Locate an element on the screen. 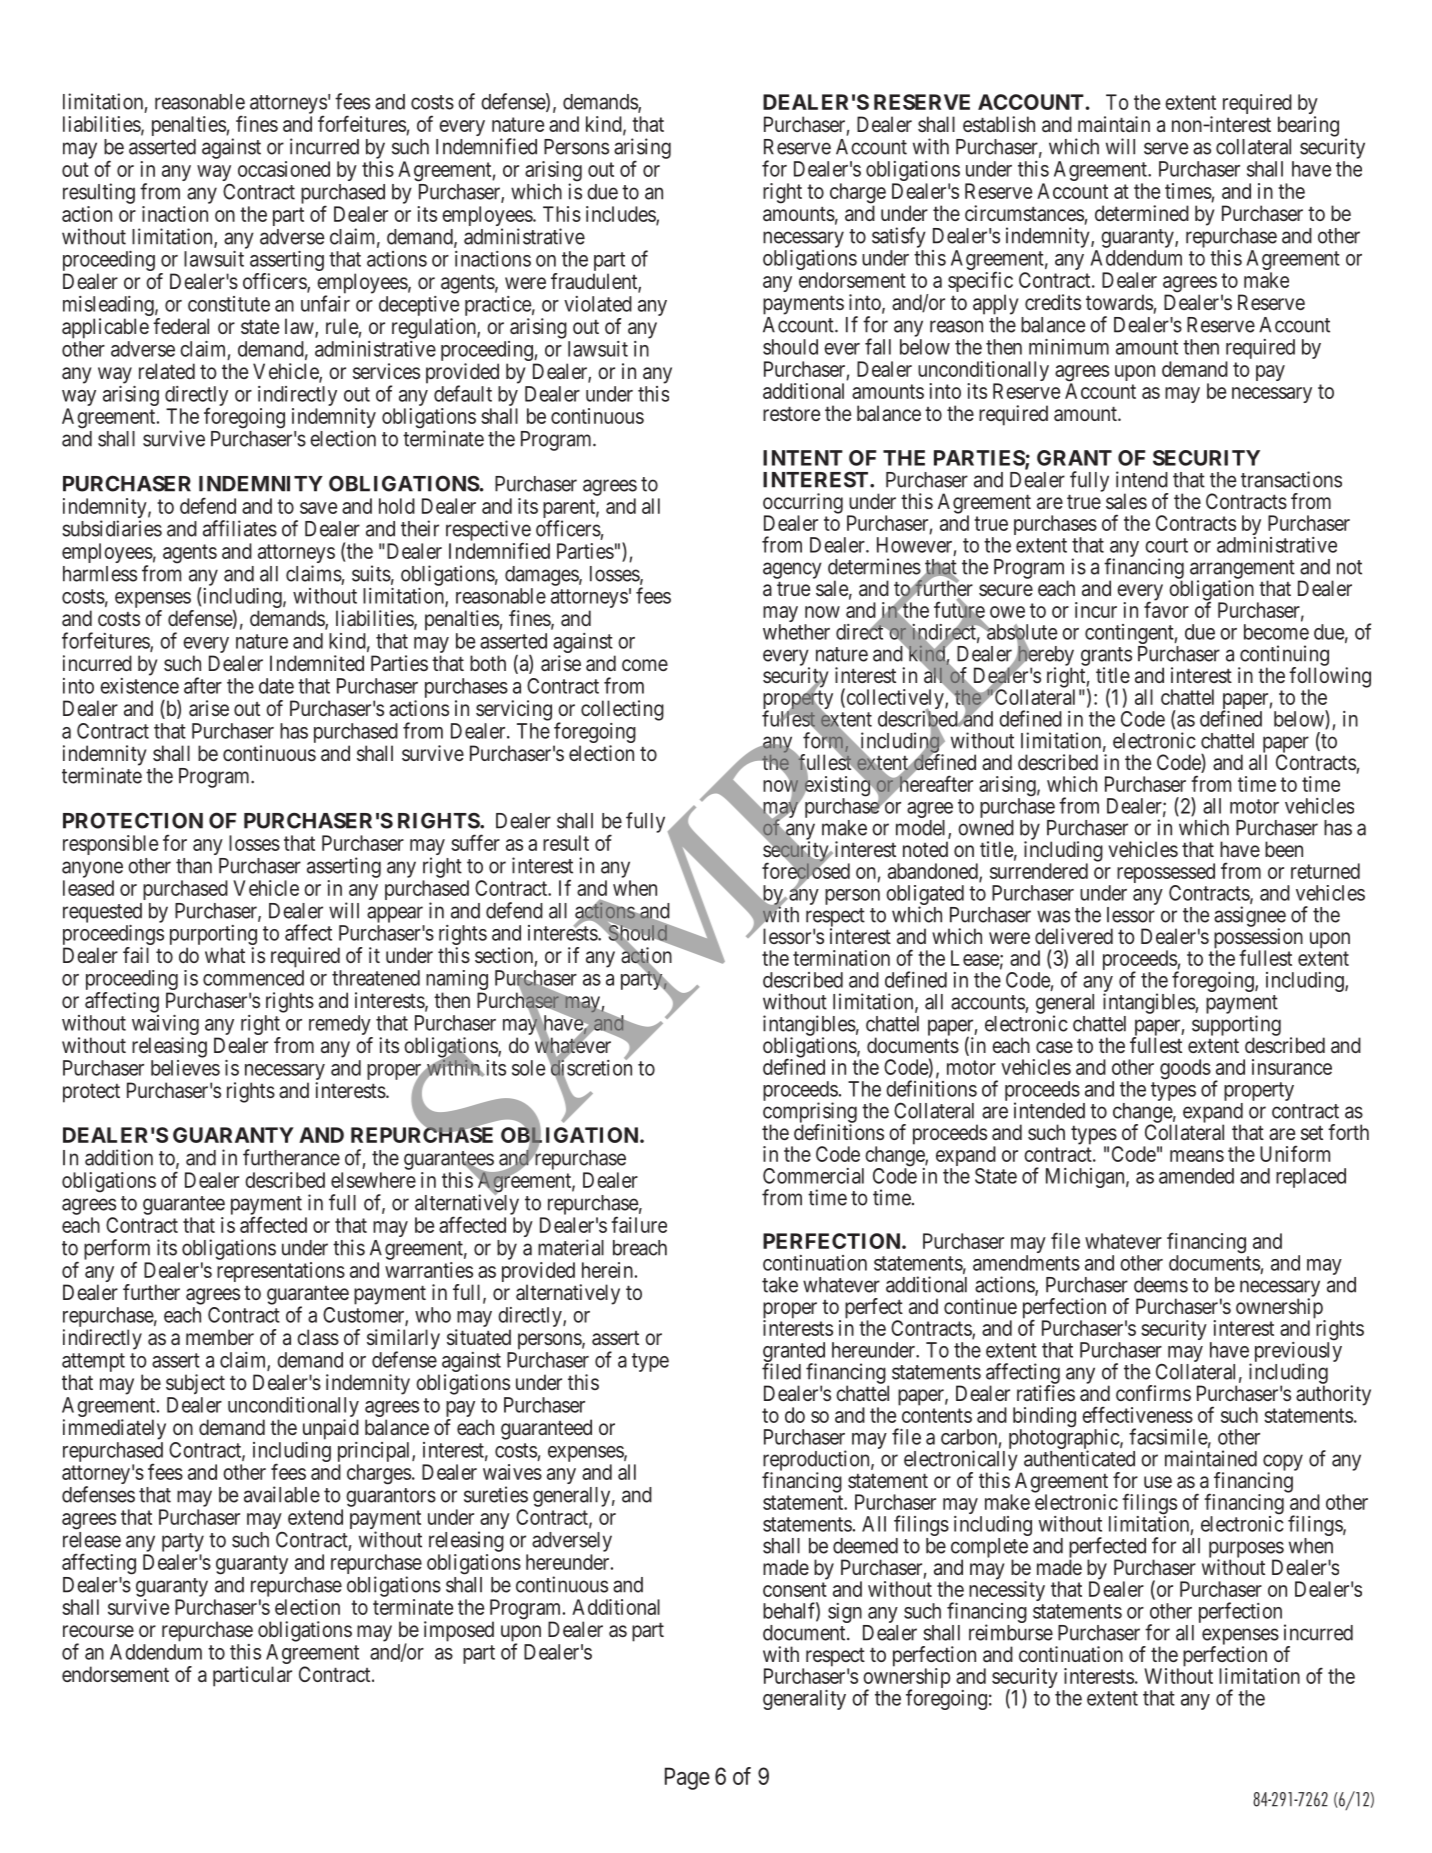  representations is located at coordinates (281, 1272).
